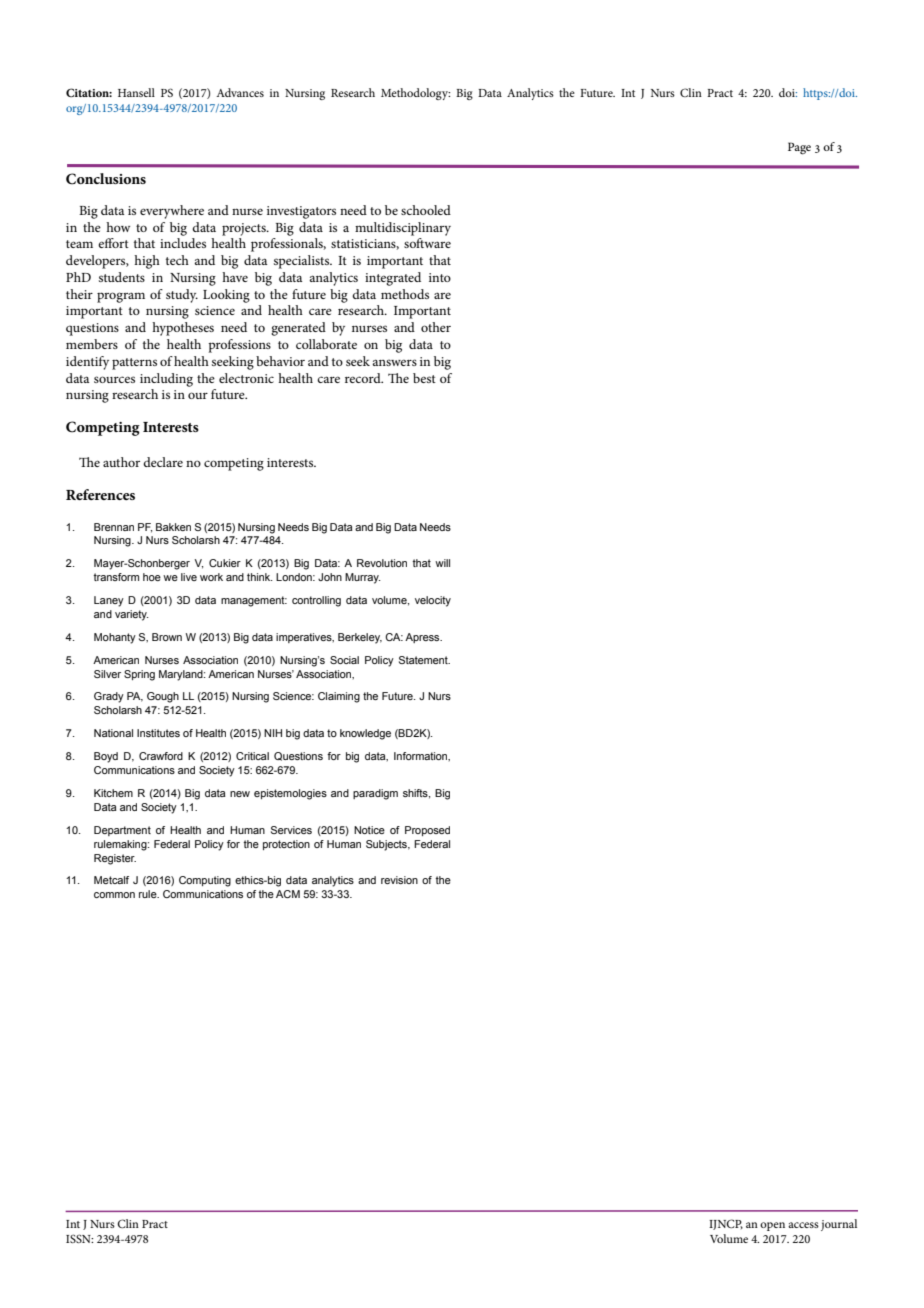 Image resolution: width=924 pixels, height=1308 pixels. Describe the element at coordinates (240, 92) in the image. I see `Advances` at that location.
